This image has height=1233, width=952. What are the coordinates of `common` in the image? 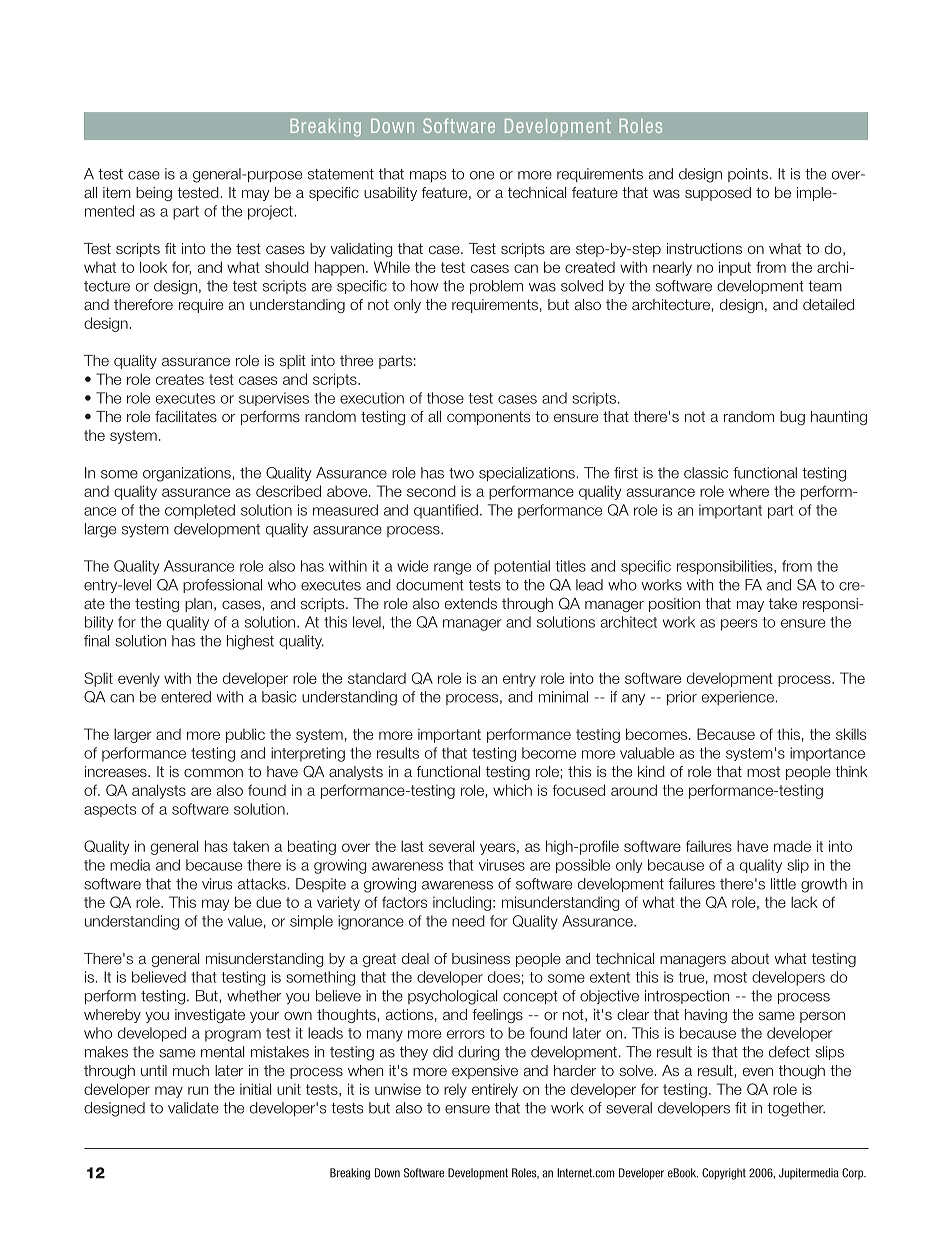 It's located at (213, 772).
